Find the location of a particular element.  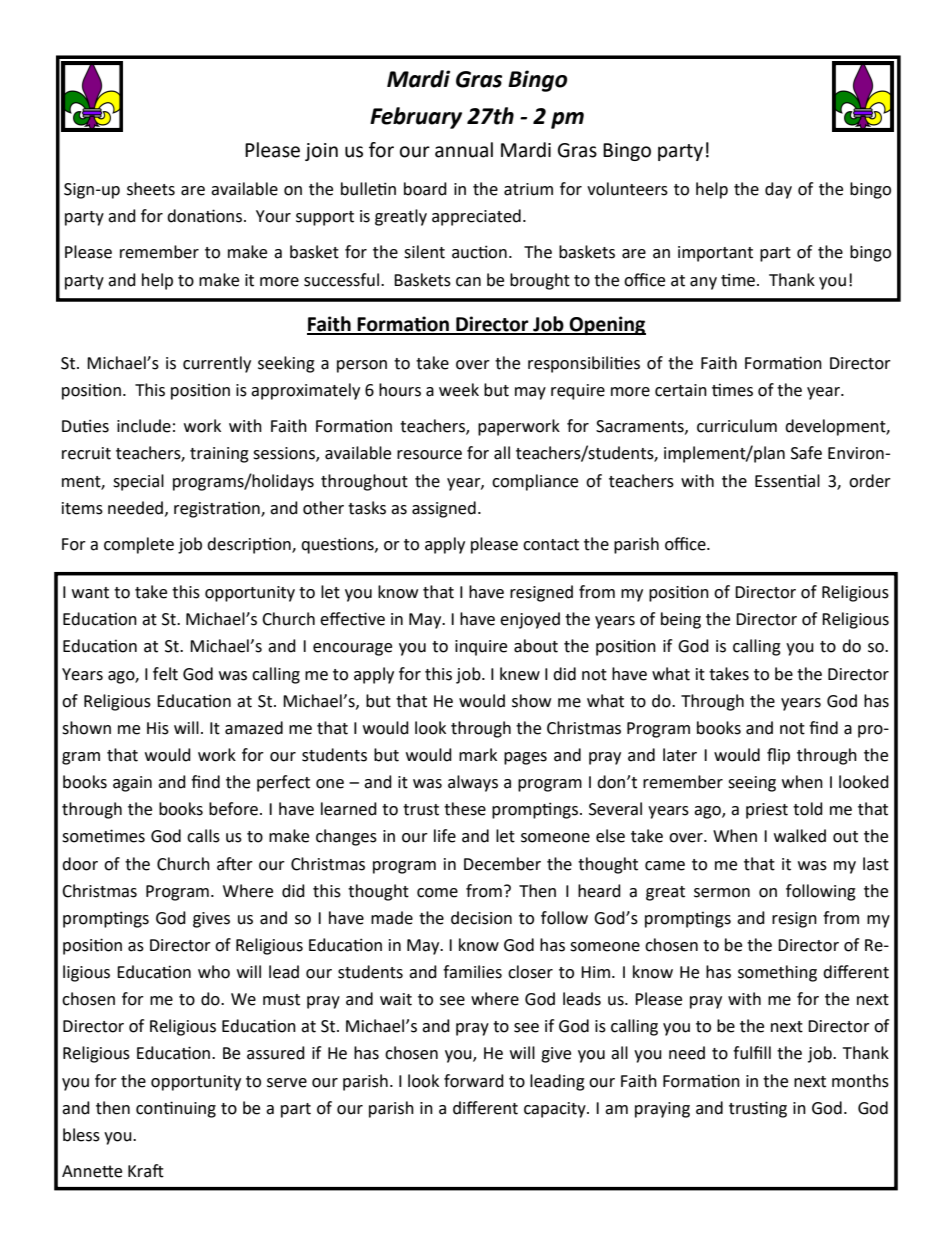

decision is located at coordinates (481, 918).
